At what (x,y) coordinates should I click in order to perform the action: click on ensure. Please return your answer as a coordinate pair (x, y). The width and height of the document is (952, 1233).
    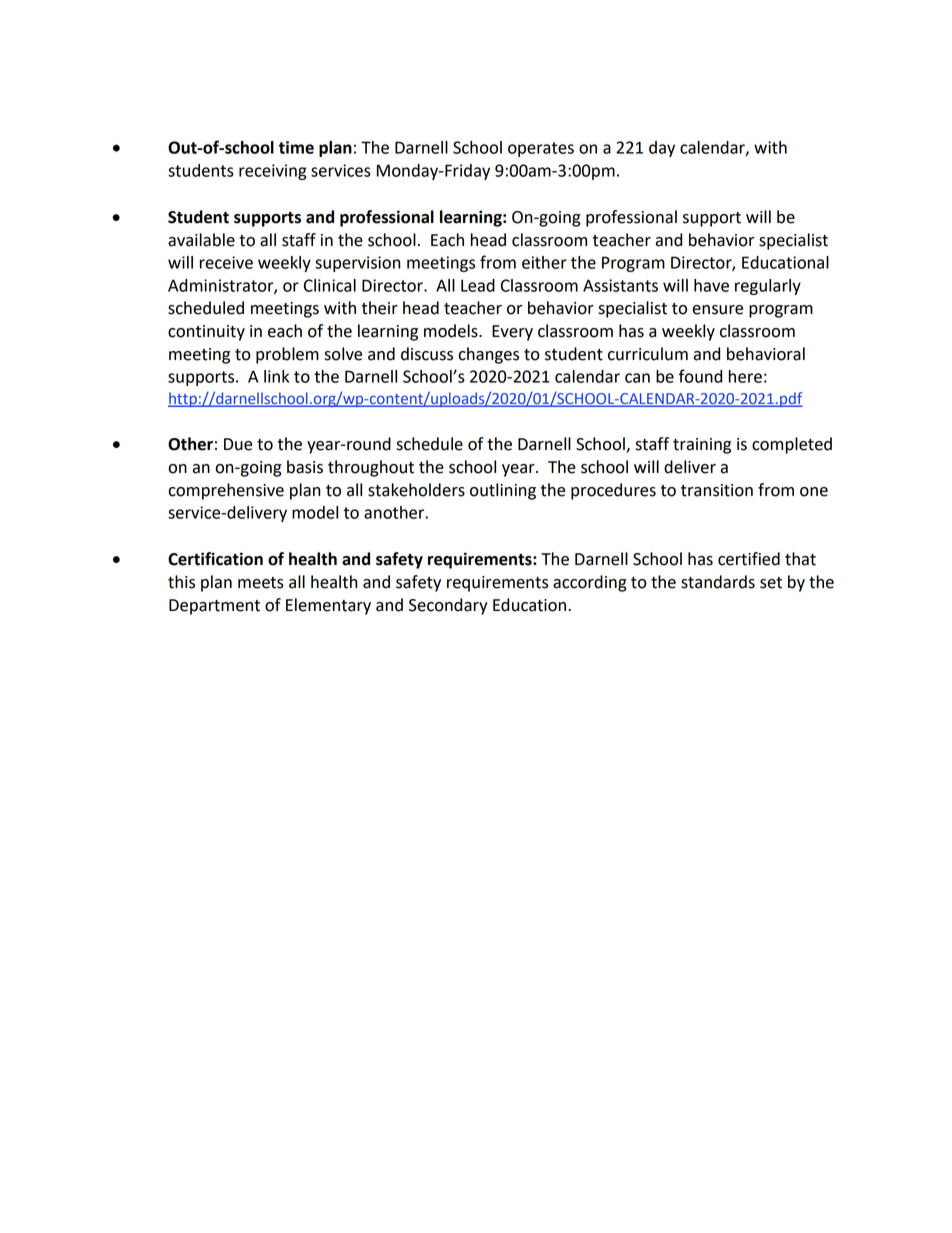
    Looking at the image, I should click on (717, 310).
